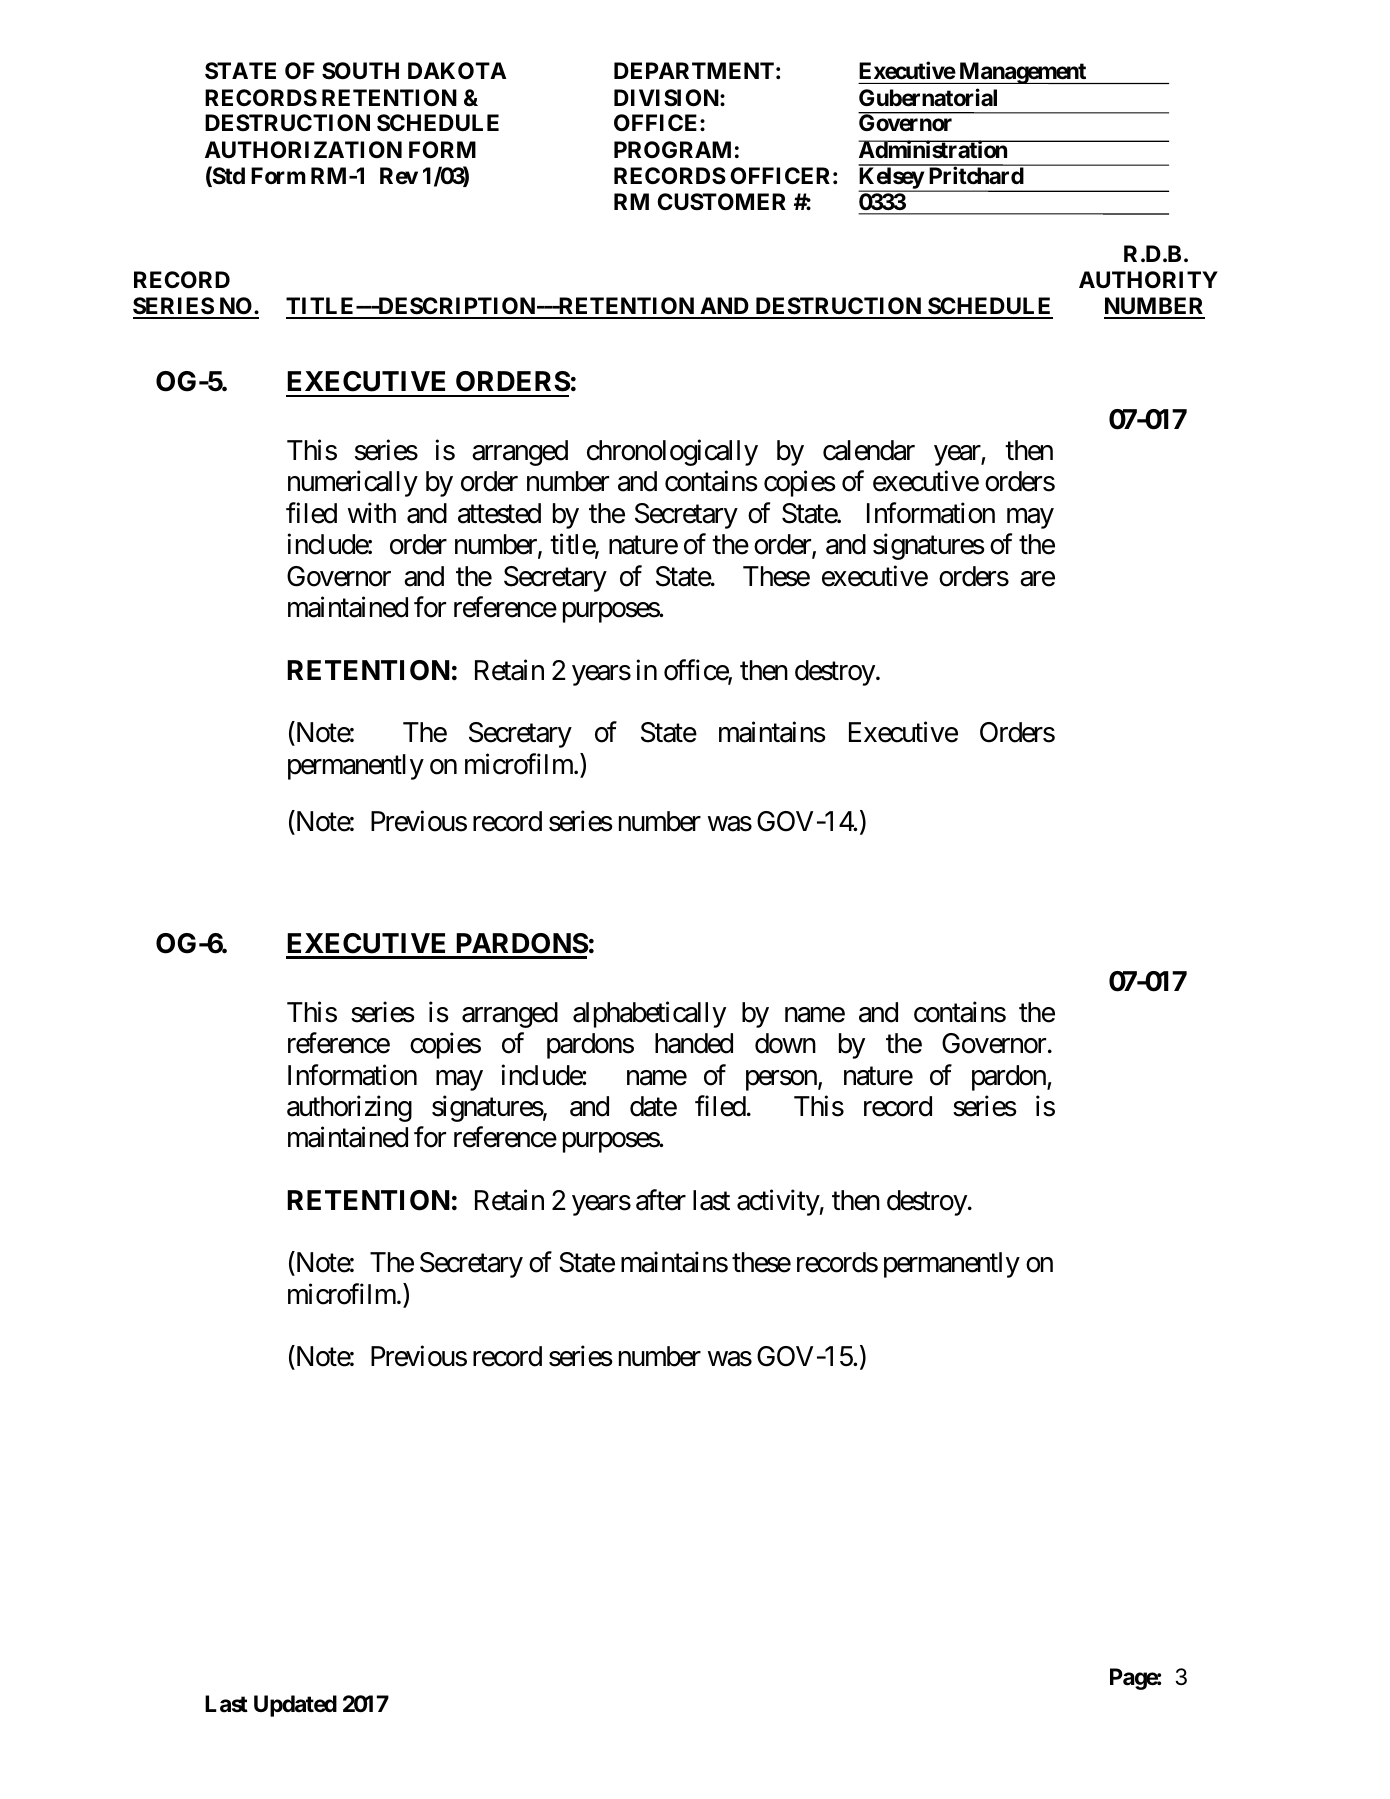  What do you see at coordinates (694, 1043) in the page?
I see `handed` at bounding box center [694, 1043].
